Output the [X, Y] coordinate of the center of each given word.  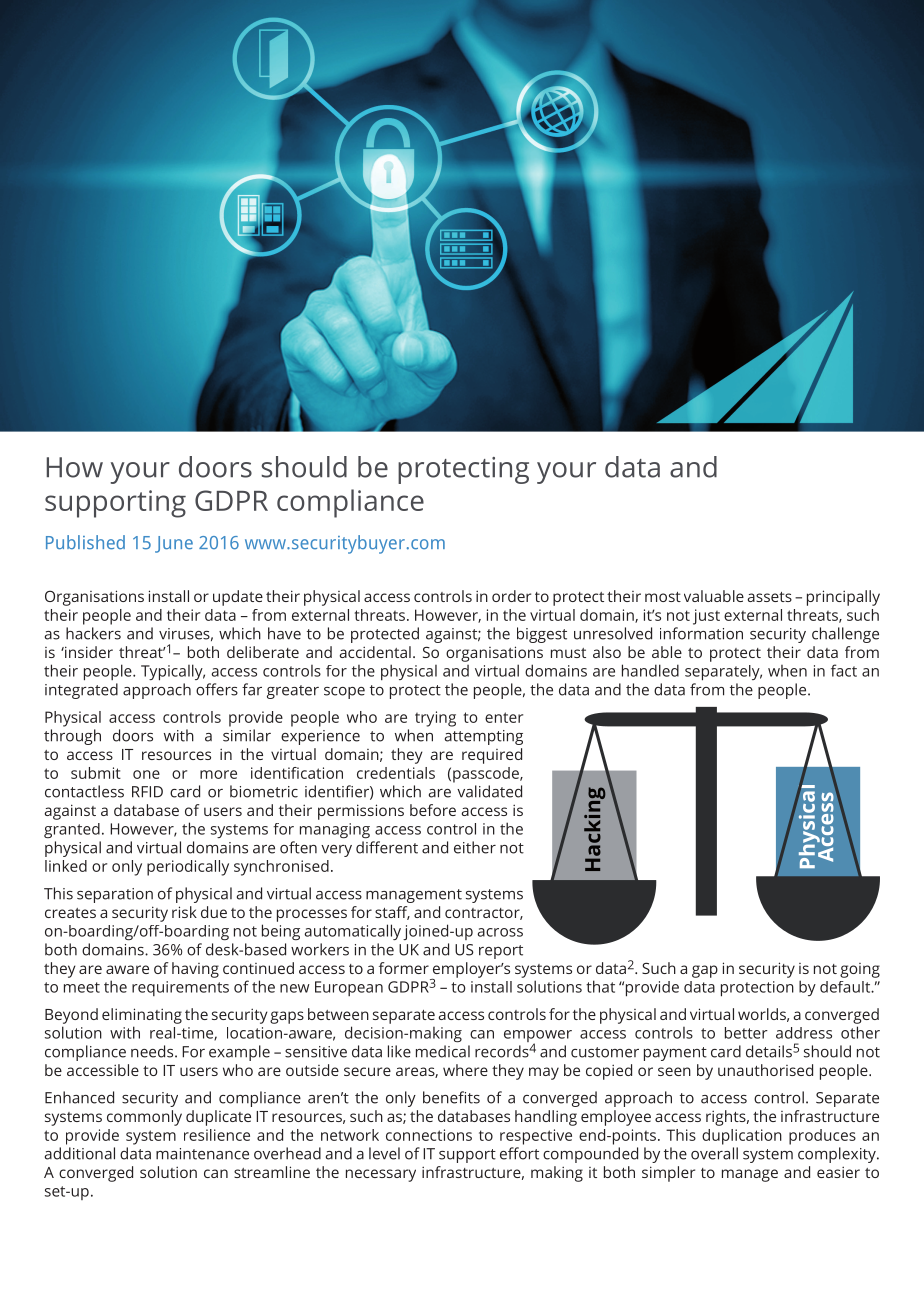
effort [519, 1153]
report [501, 952]
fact [844, 670]
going [860, 970]
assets [769, 597]
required [492, 756]
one [146, 774]
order [511, 596]
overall [714, 1153]
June [174, 544]
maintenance [202, 1154]
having [195, 970]
